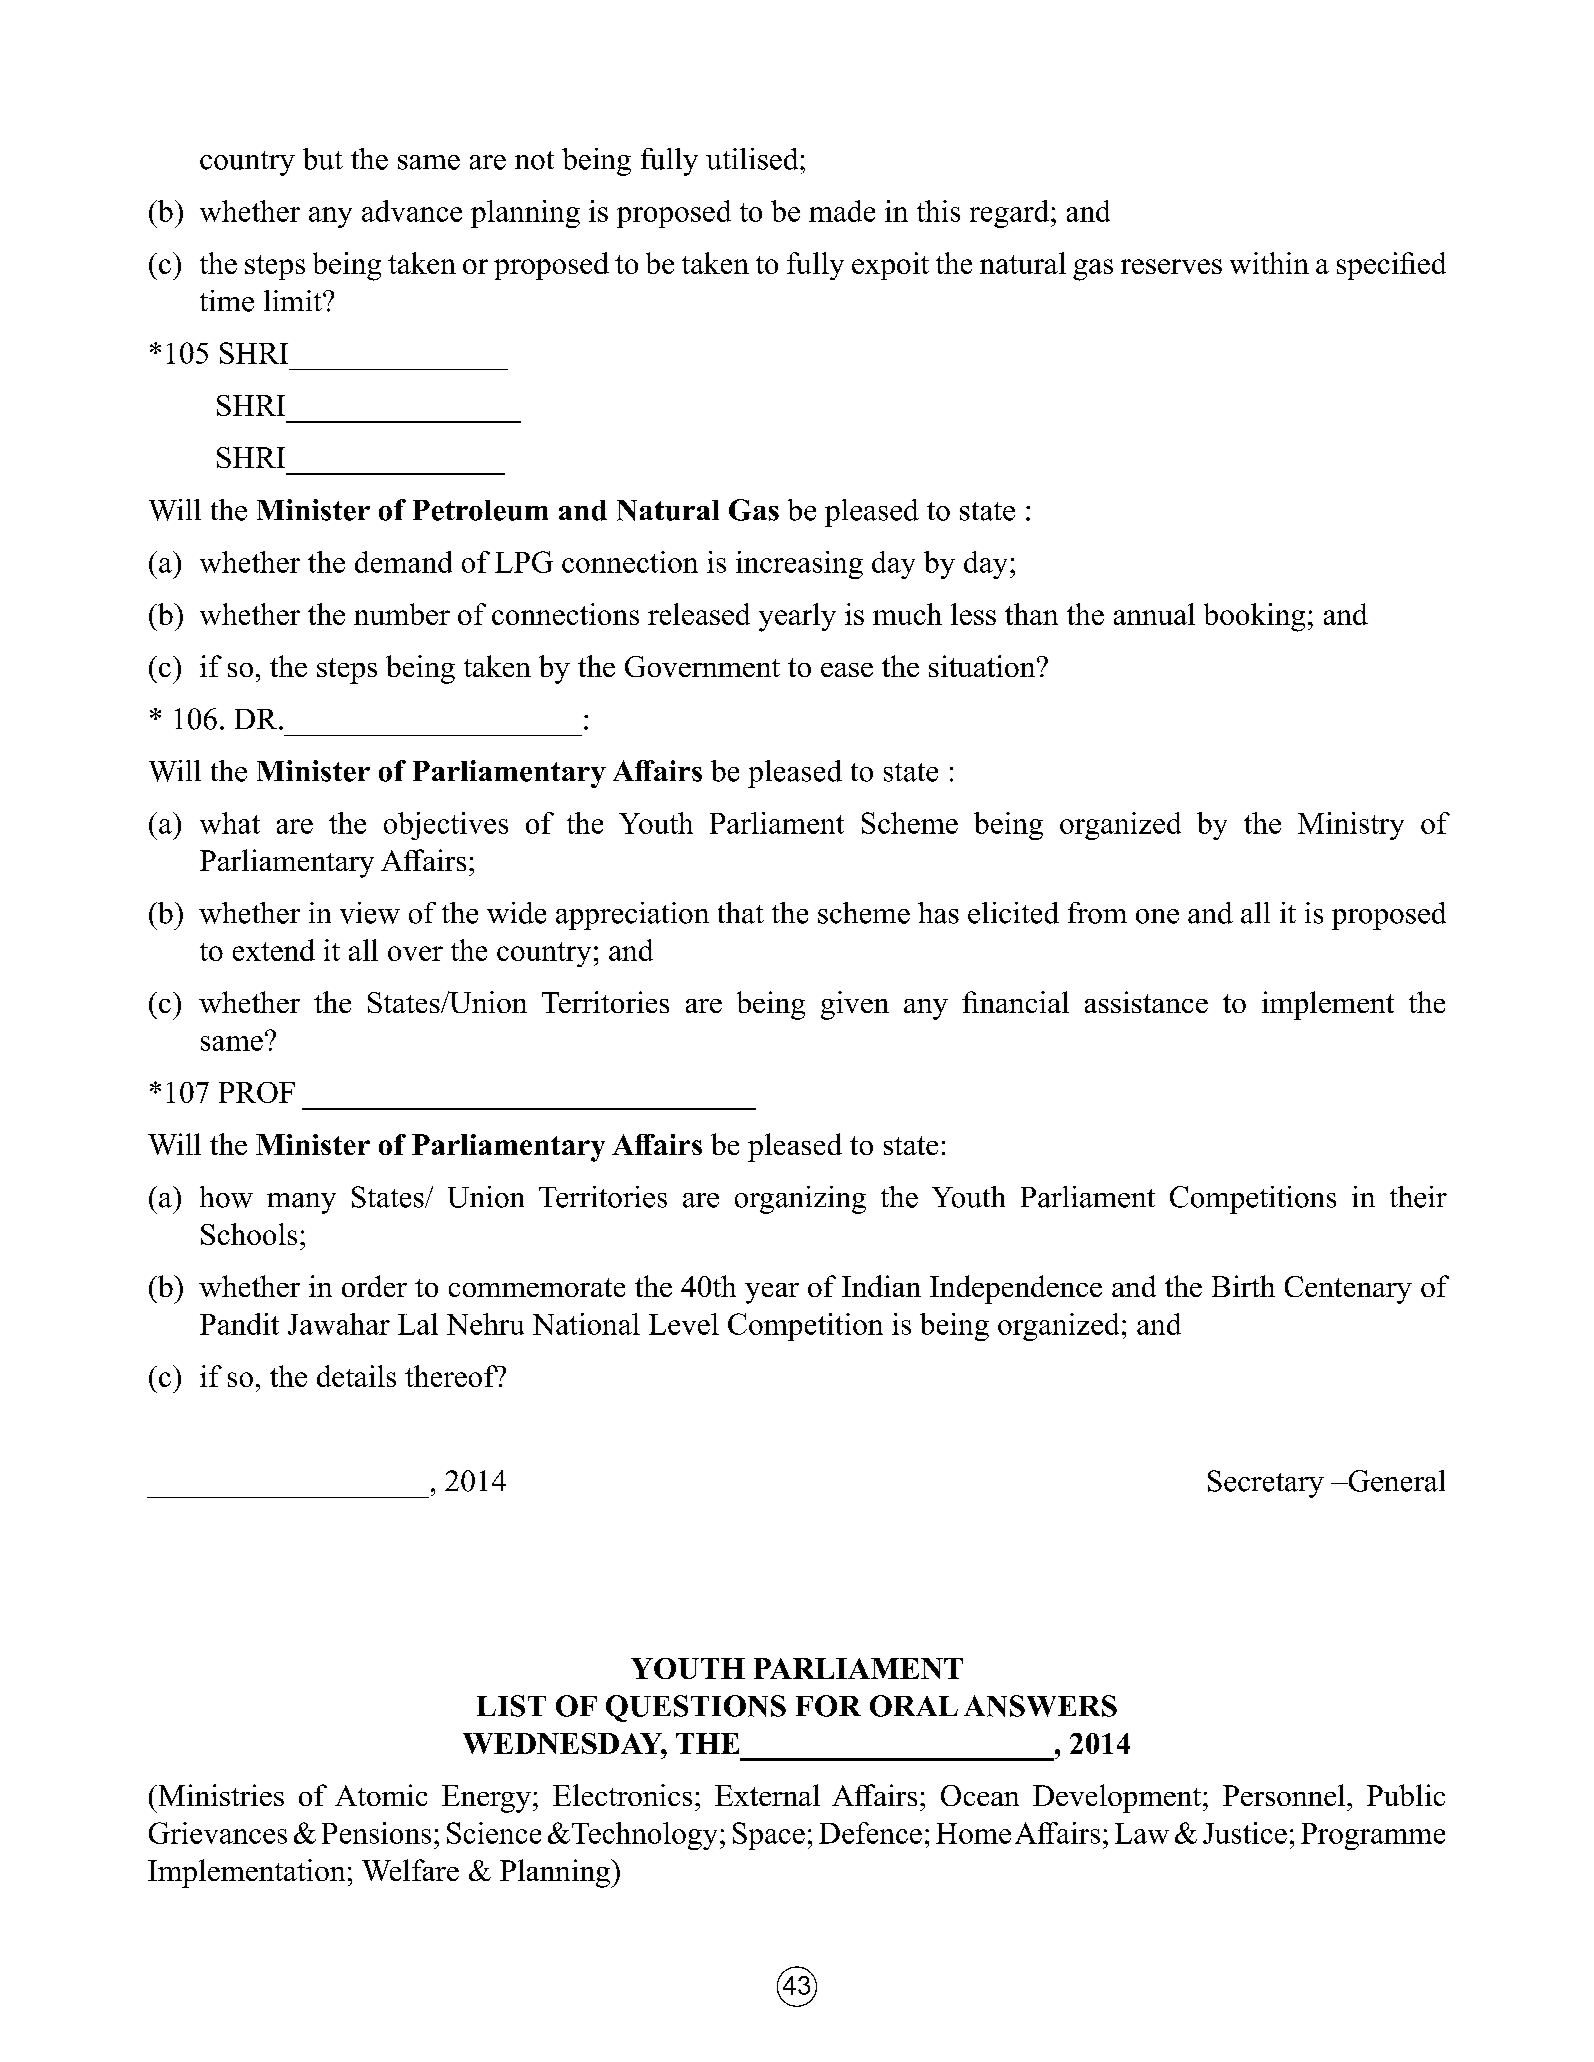 Image resolution: width=1594 pixels, height=2062 pixels. I want to click on made, so click(842, 211).
